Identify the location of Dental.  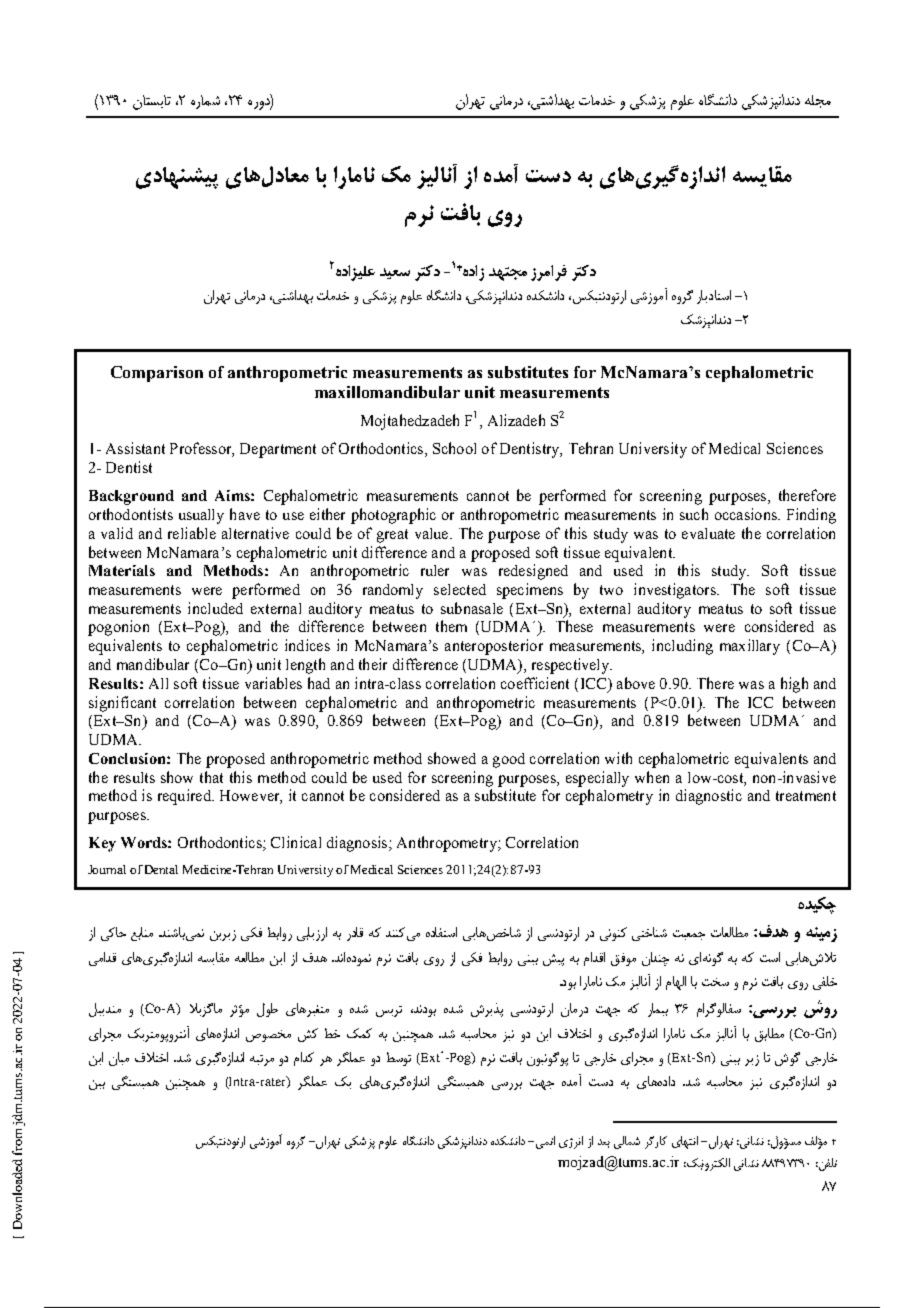
(161, 869).
